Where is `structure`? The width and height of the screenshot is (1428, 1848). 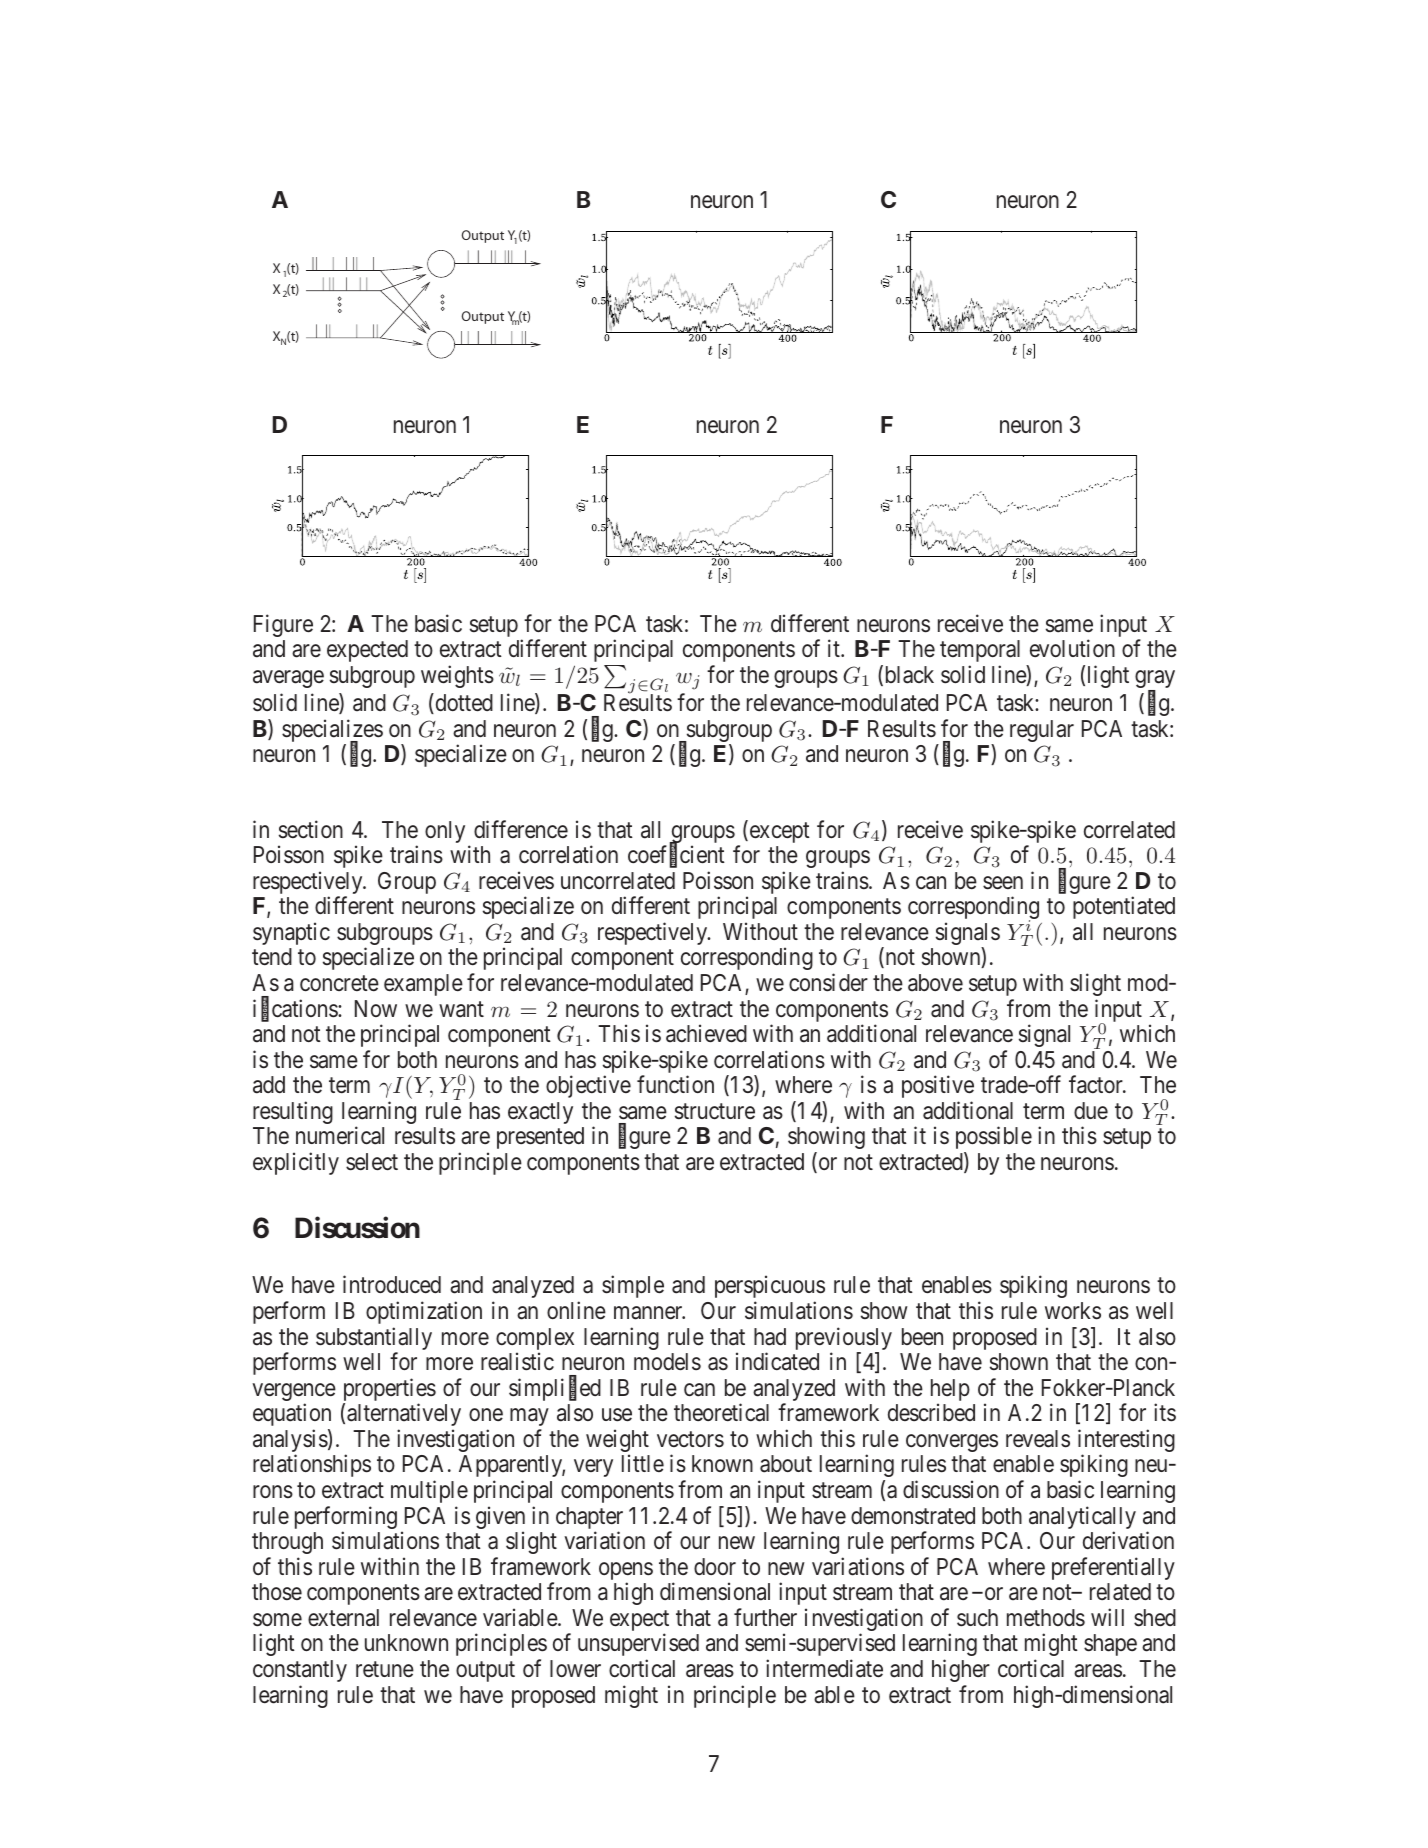 structure is located at coordinates (715, 1111).
